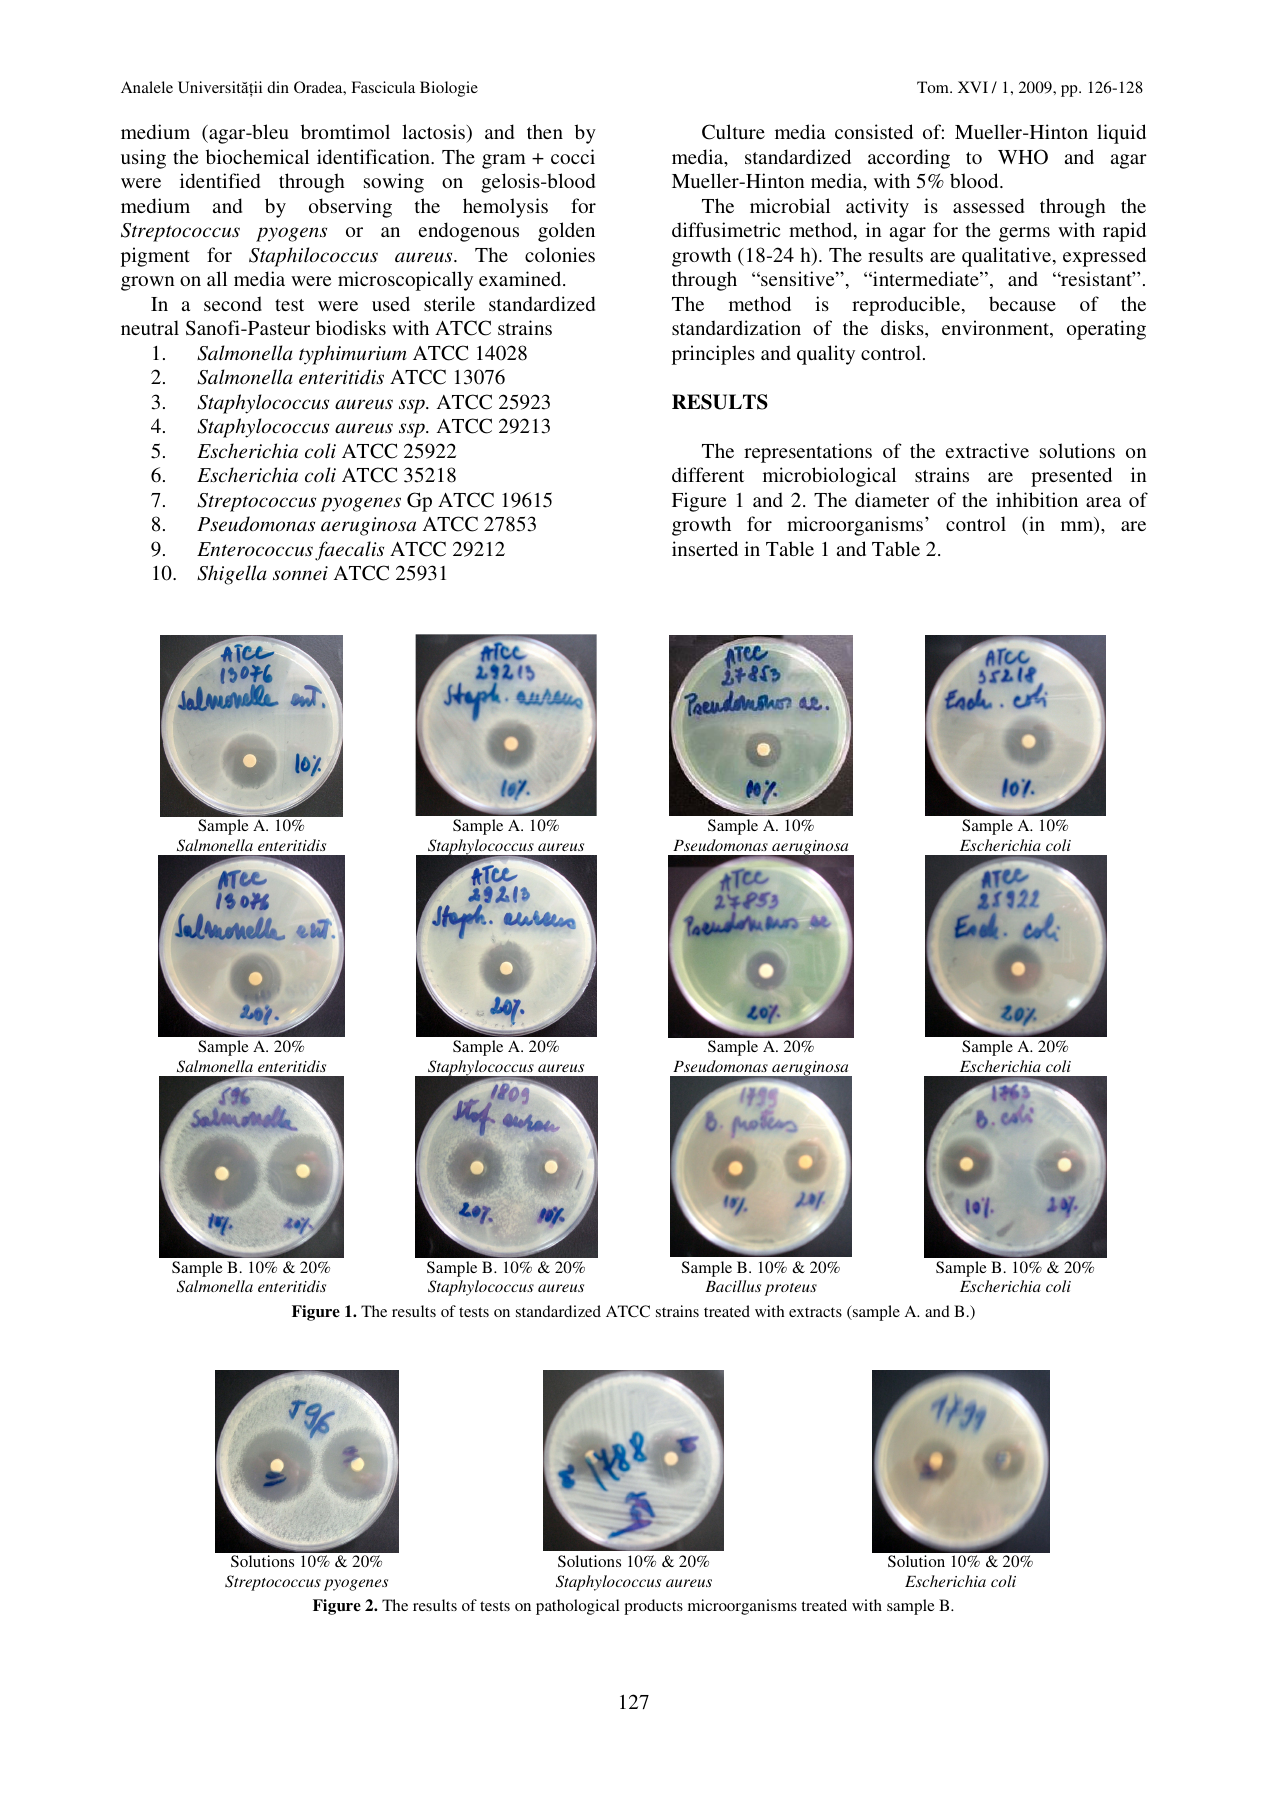 This screenshot has height=1793, width=1267. I want to click on Shigella, so click(231, 575).
